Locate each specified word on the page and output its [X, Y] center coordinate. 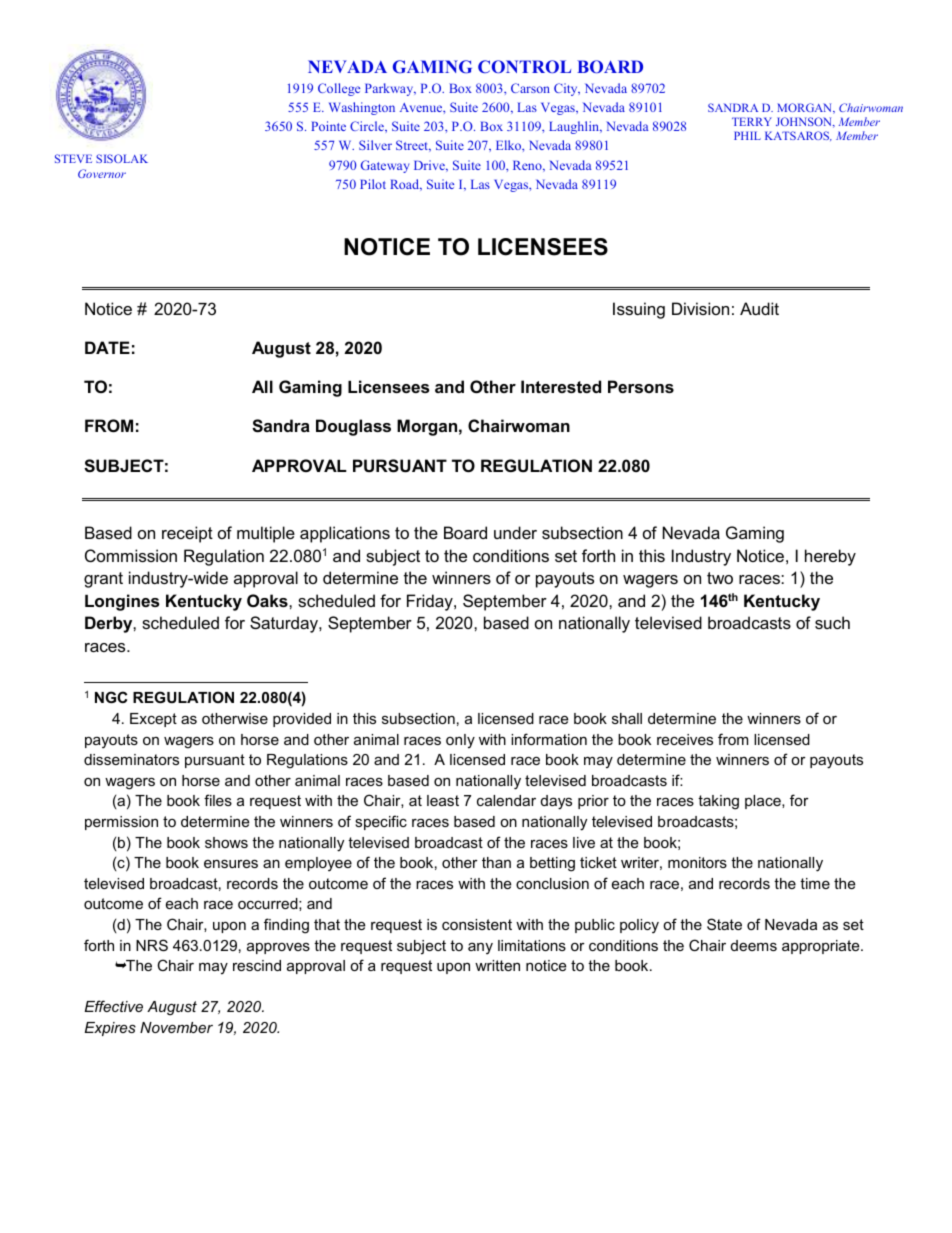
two [720, 578]
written [497, 965]
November [176, 1027]
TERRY [752, 121]
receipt [187, 534]
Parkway [390, 89]
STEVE [73, 158]
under [515, 532]
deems [754, 945]
